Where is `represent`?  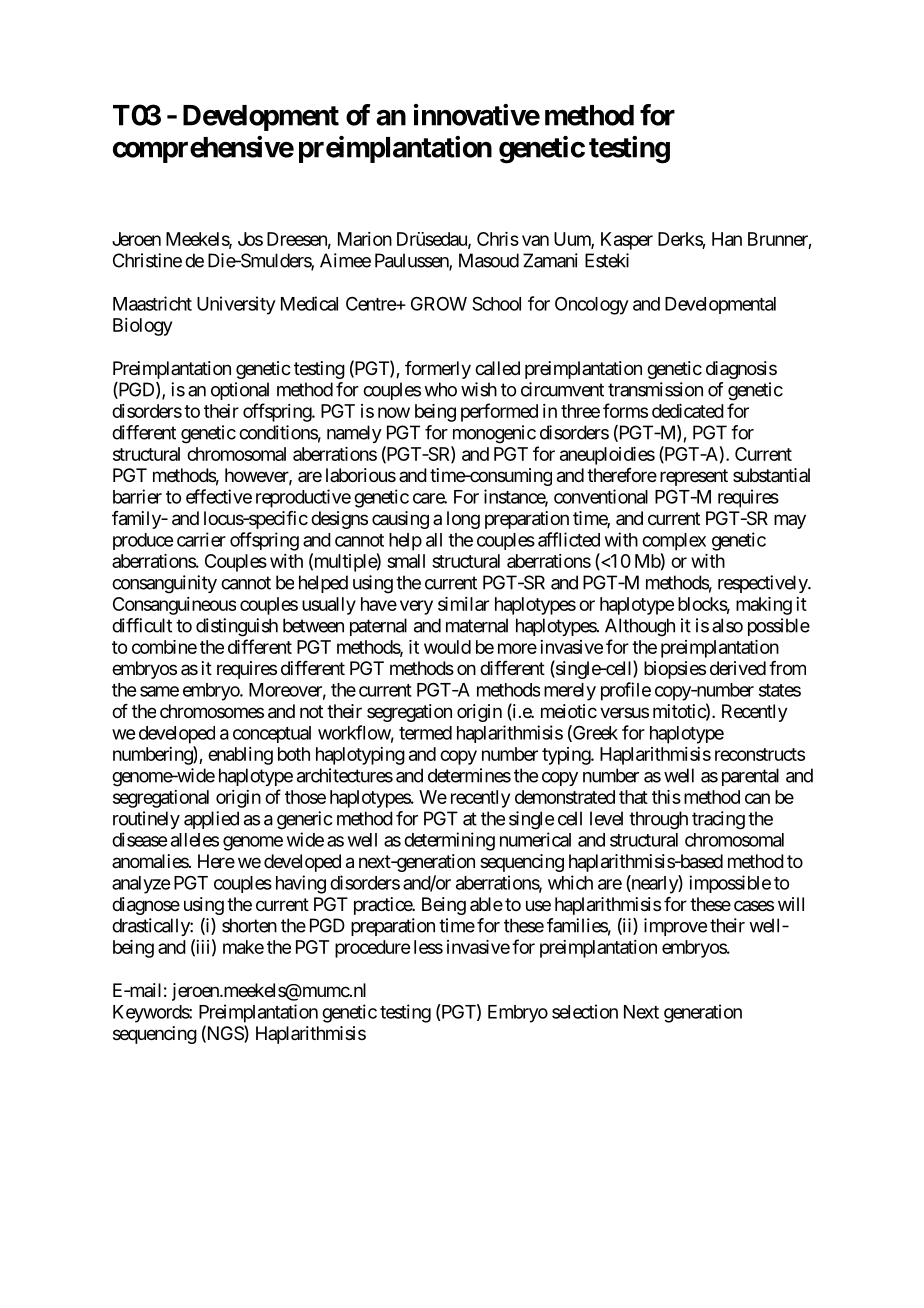 represent is located at coordinates (694, 477).
